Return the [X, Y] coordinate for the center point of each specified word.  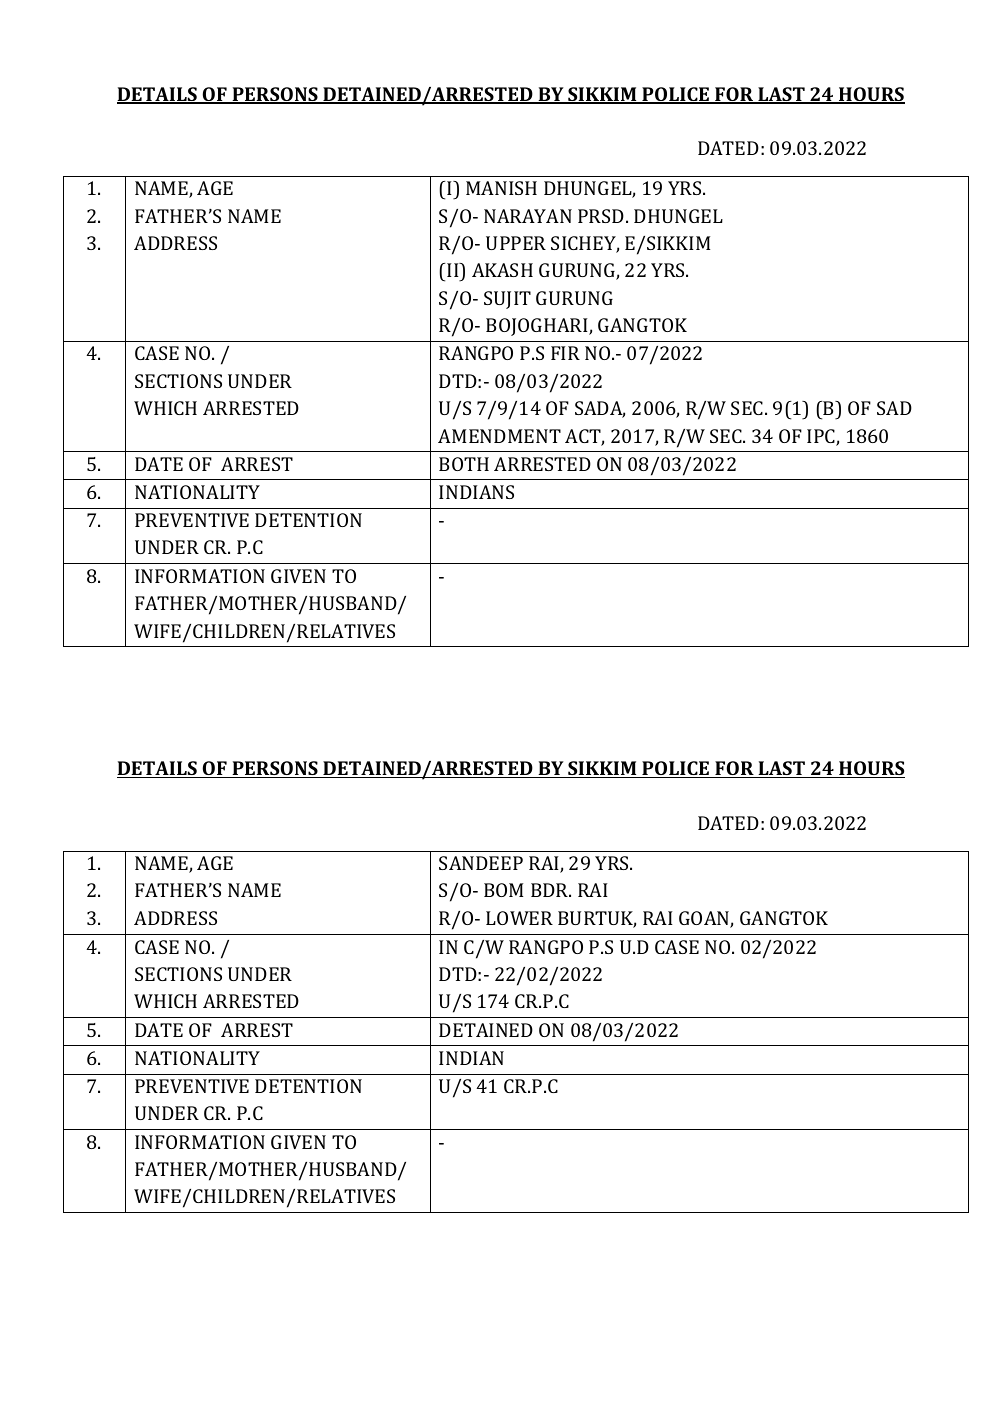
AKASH [502, 270]
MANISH [501, 188]
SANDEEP [481, 863]
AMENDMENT [499, 436]
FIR [565, 353]
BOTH [464, 464]
